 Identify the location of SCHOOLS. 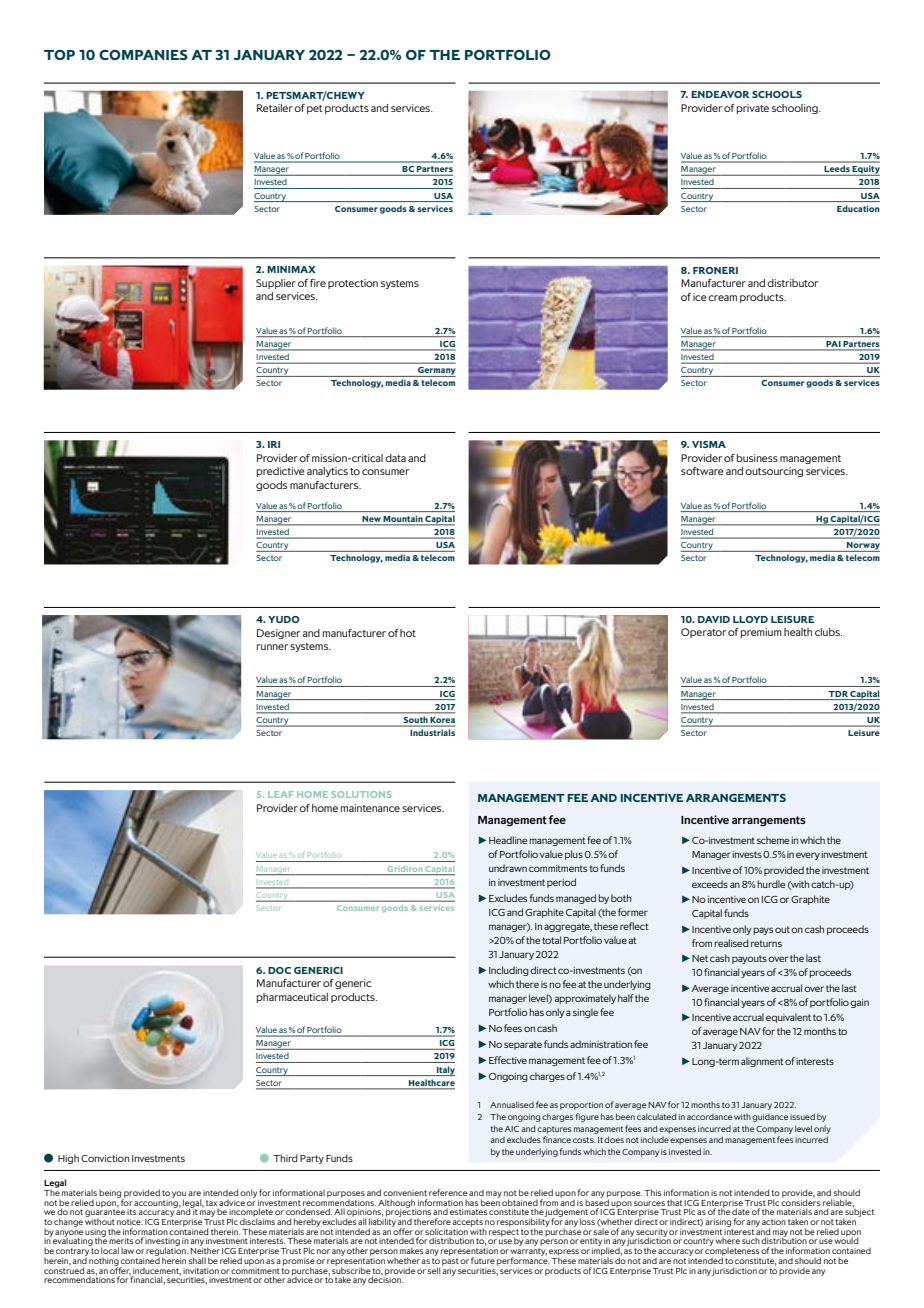
(777, 94).
